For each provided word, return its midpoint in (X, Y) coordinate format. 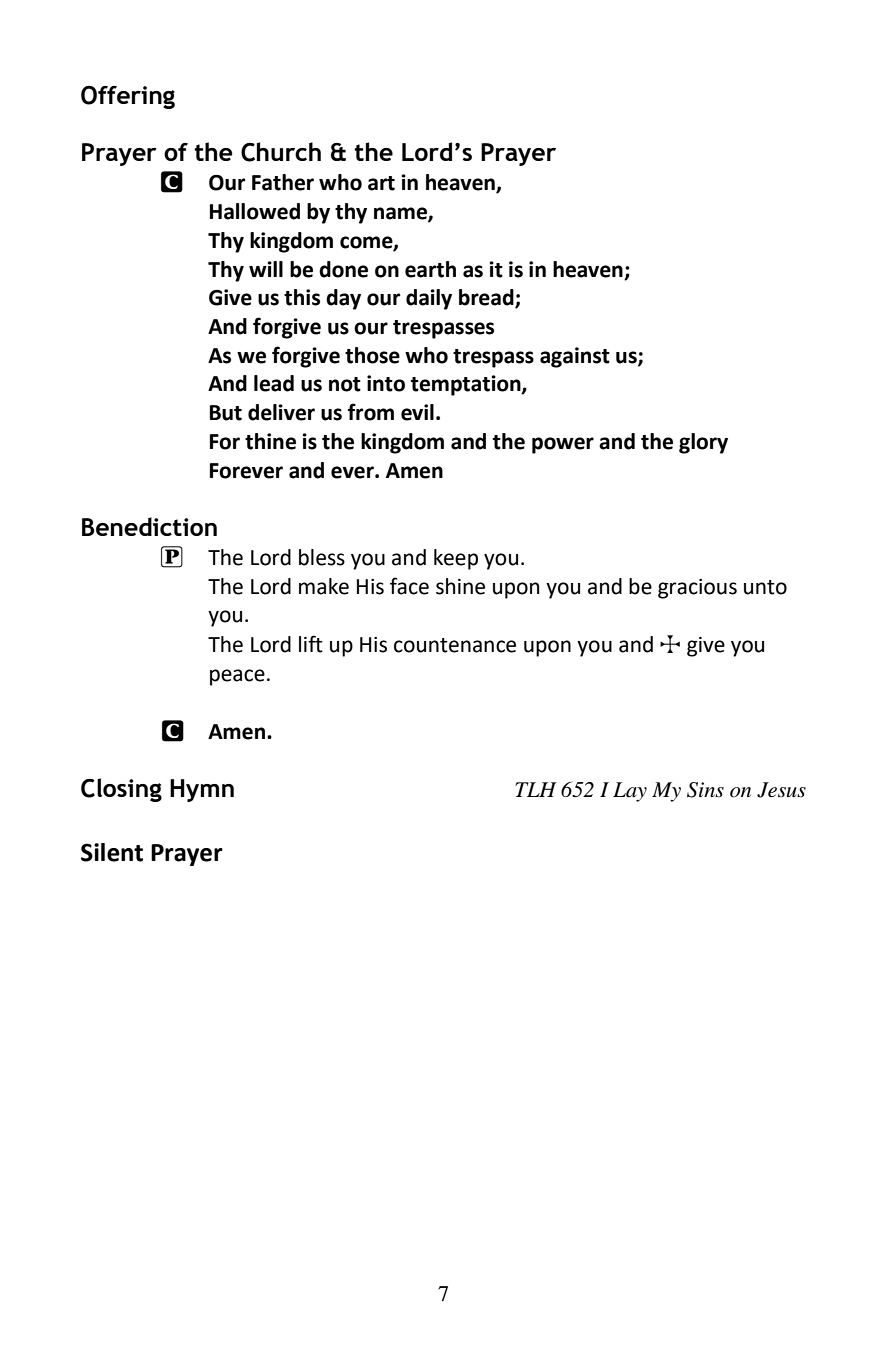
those (372, 355)
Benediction (149, 526)
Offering (128, 97)
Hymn (202, 790)
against (575, 357)
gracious (697, 589)
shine (460, 586)
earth (430, 269)
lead (274, 383)
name (401, 214)
